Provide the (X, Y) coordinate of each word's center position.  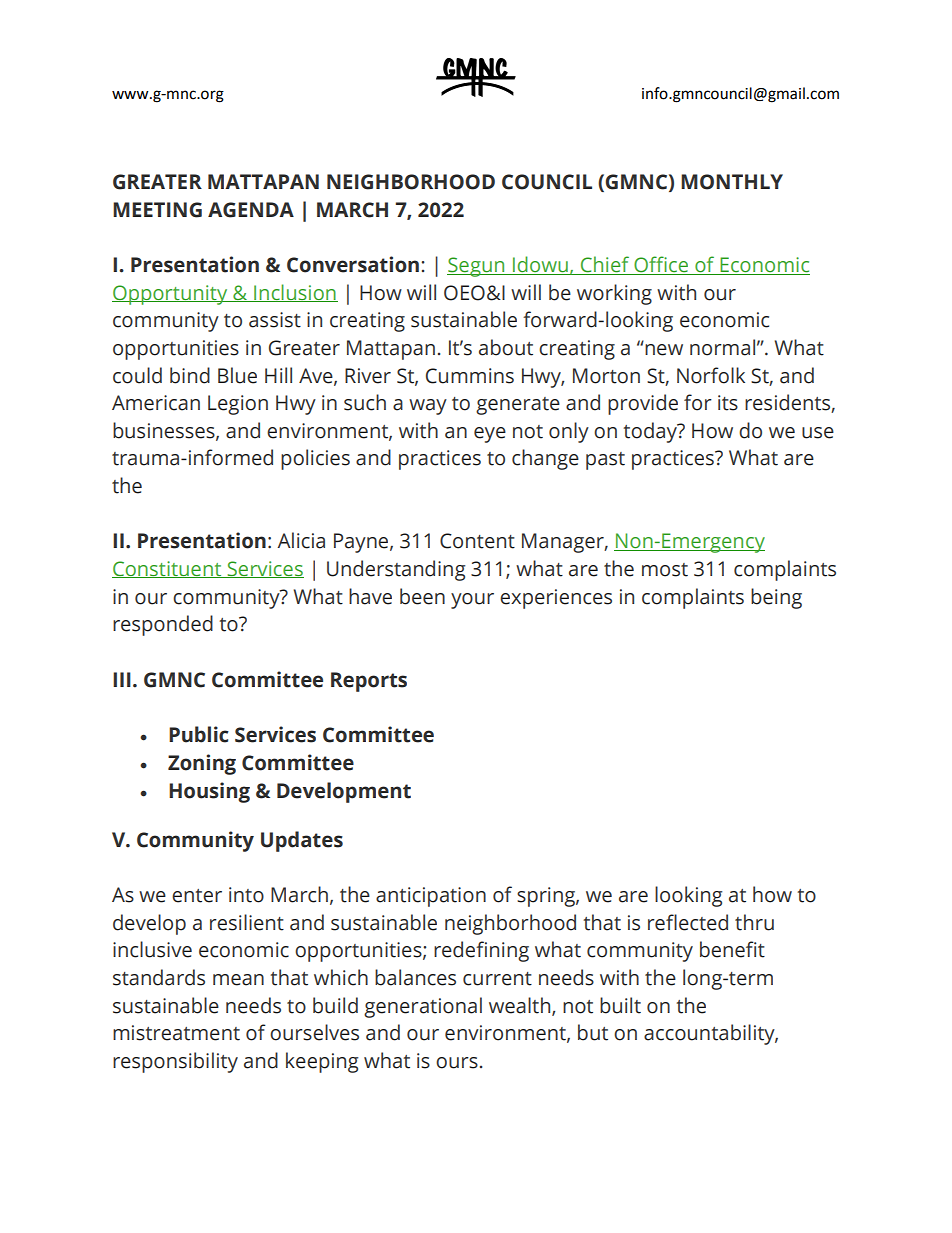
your (472, 601)
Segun (477, 267)
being (776, 598)
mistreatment (176, 1033)
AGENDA (251, 210)
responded (163, 625)
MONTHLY (732, 182)
